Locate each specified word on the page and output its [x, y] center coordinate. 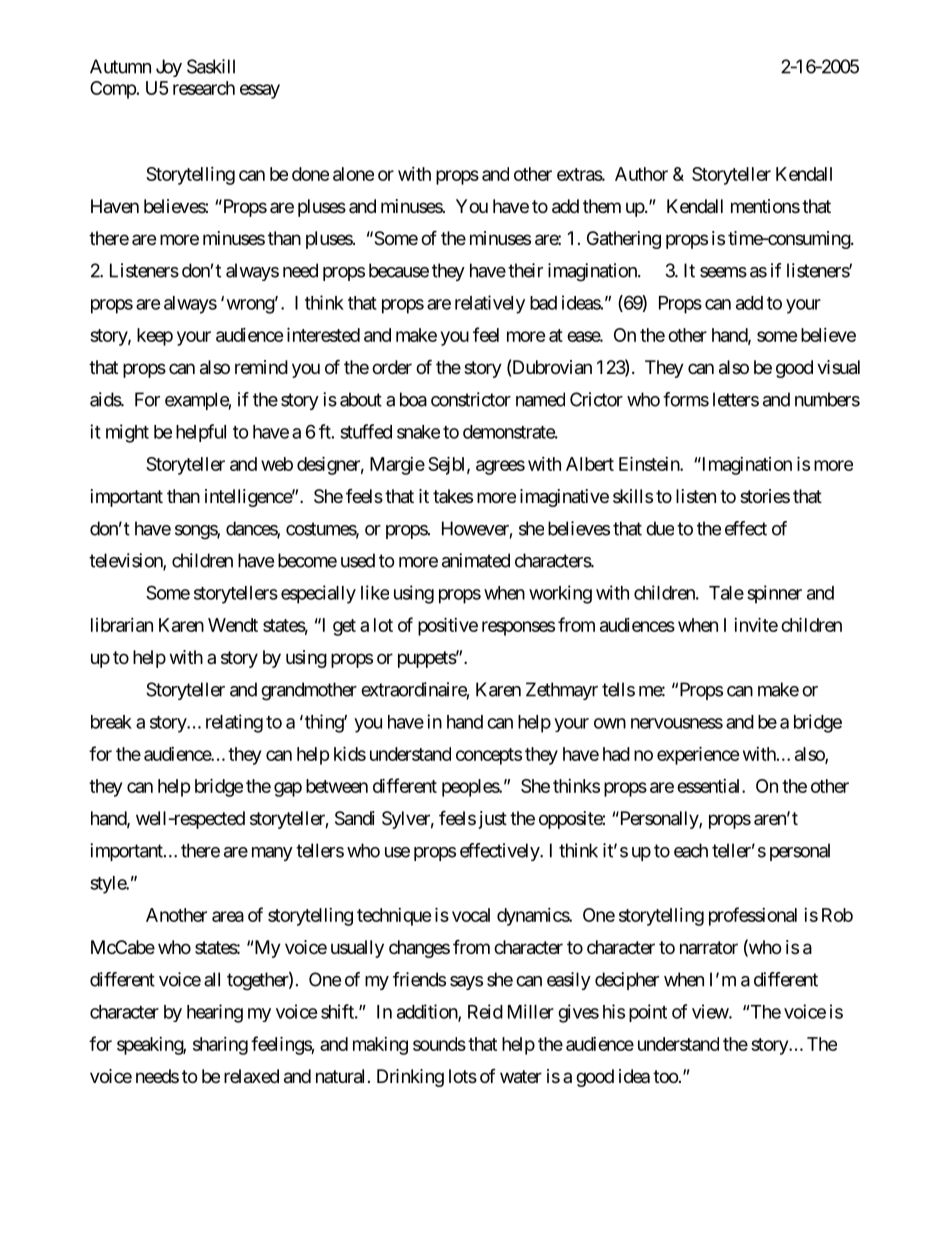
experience [698, 755]
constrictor [471, 399]
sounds [439, 1044]
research [204, 88]
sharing [220, 1046]
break [111, 722]
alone [353, 174]
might [127, 433]
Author [641, 174]
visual [838, 367]
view [711, 1011]
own [610, 723]
